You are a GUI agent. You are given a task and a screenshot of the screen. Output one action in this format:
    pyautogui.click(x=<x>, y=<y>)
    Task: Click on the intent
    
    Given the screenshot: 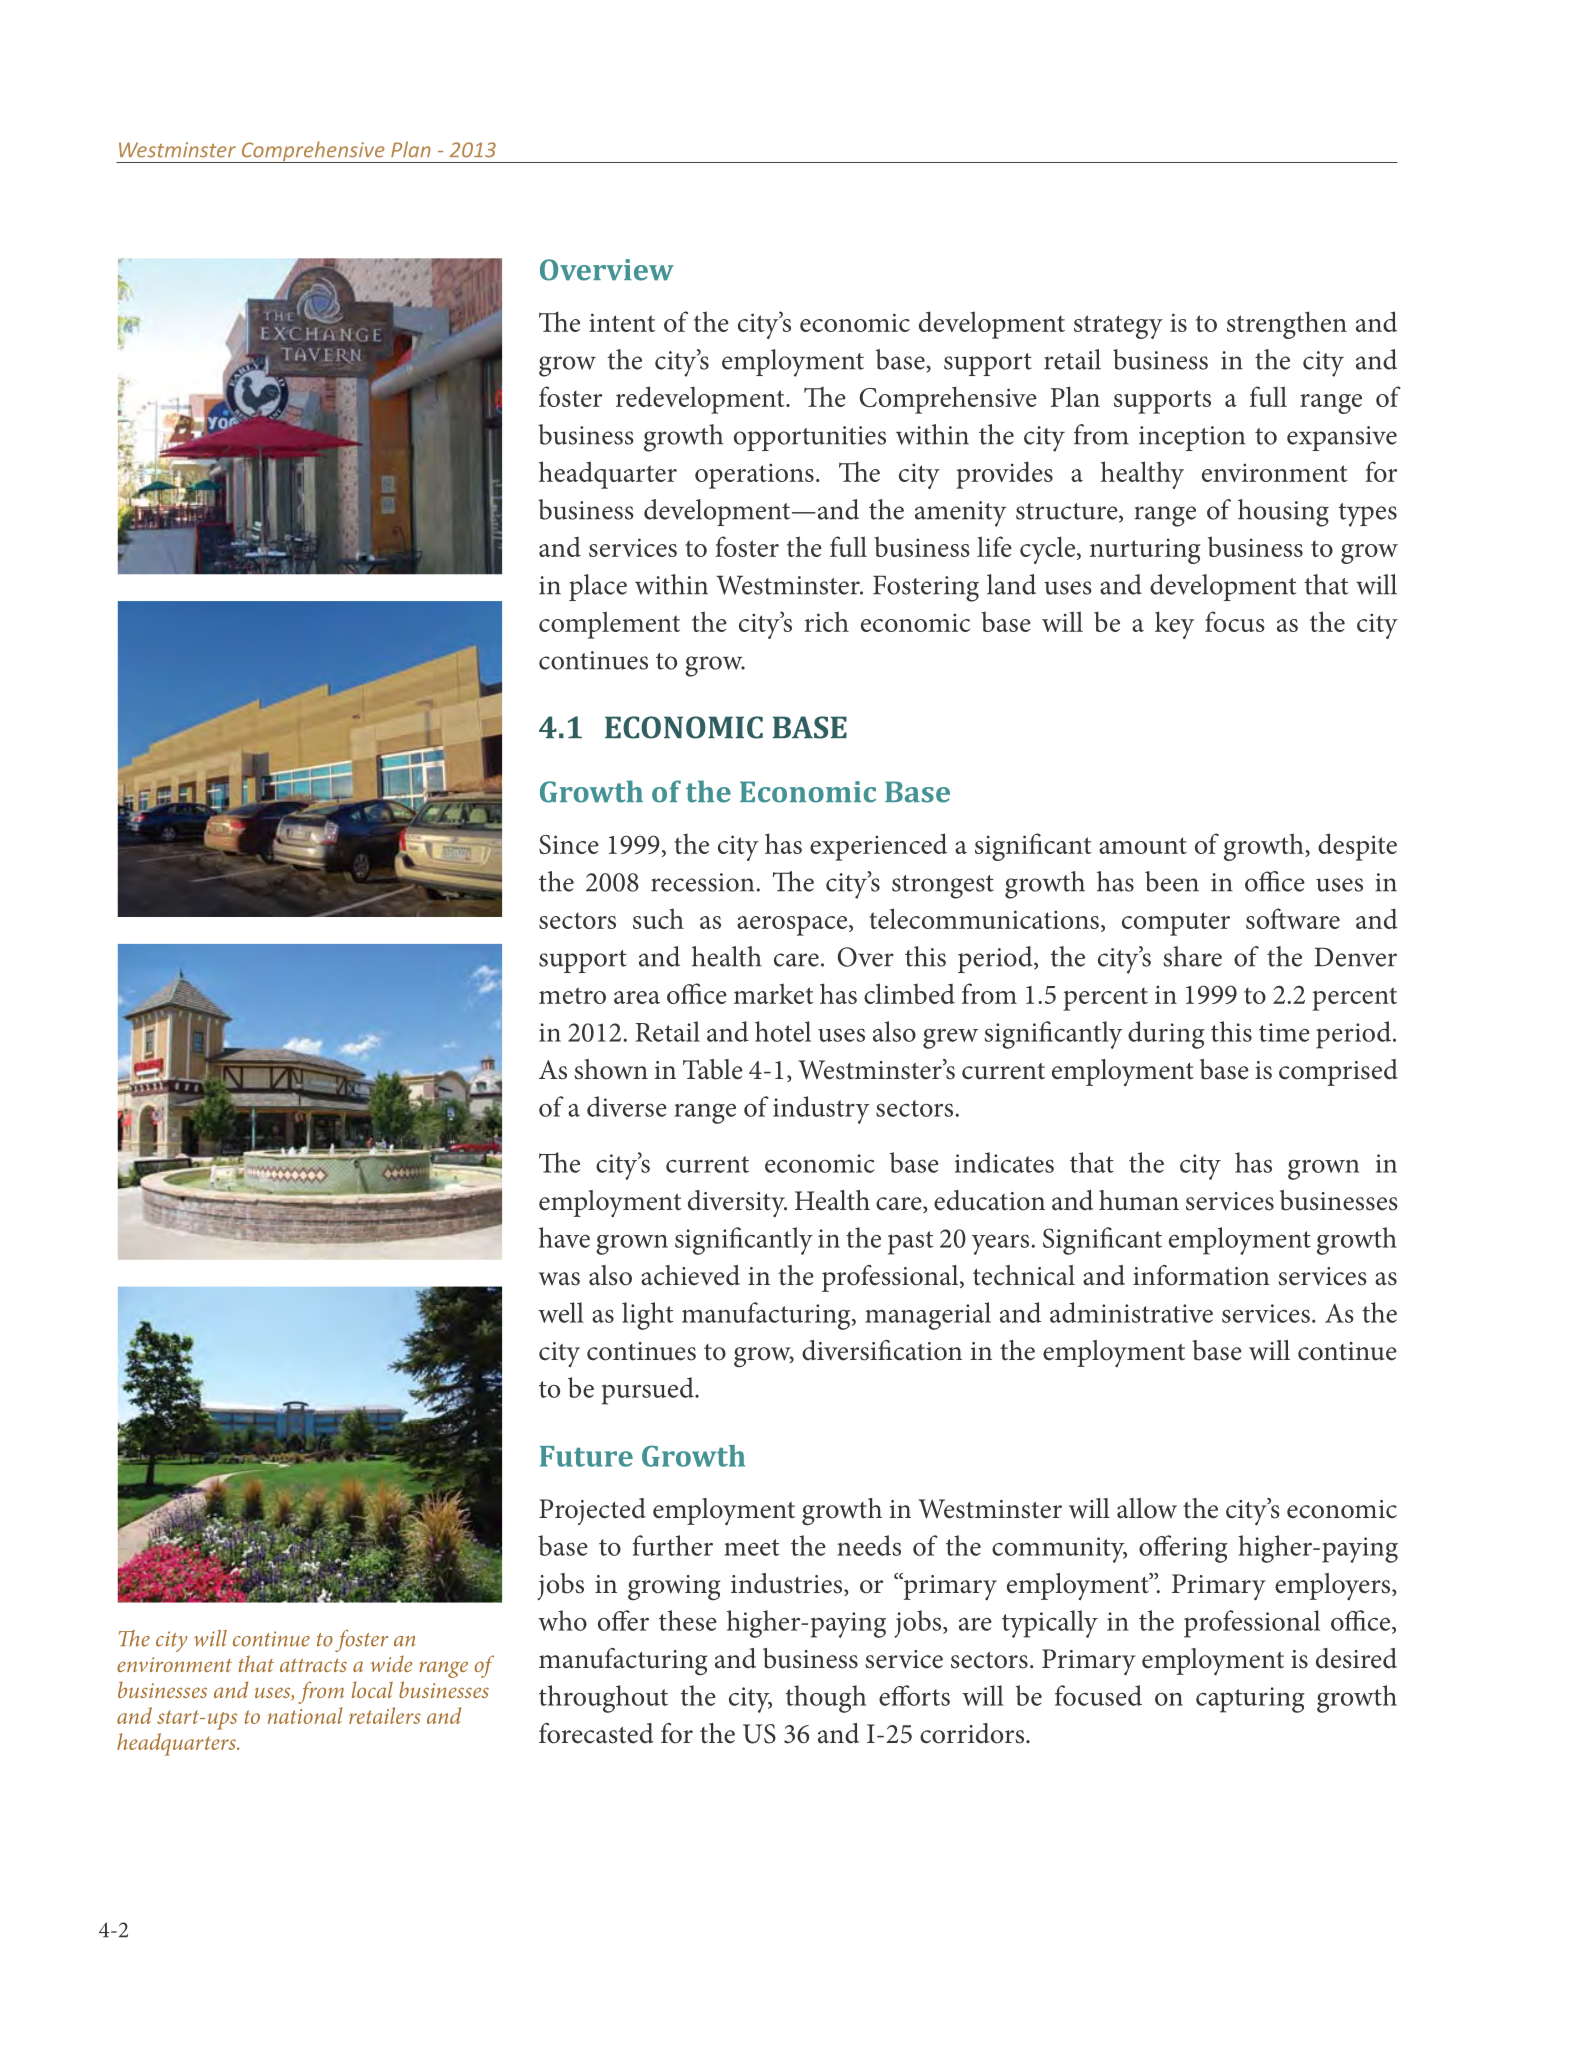 What is the action you would take?
    pyautogui.click(x=622, y=322)
